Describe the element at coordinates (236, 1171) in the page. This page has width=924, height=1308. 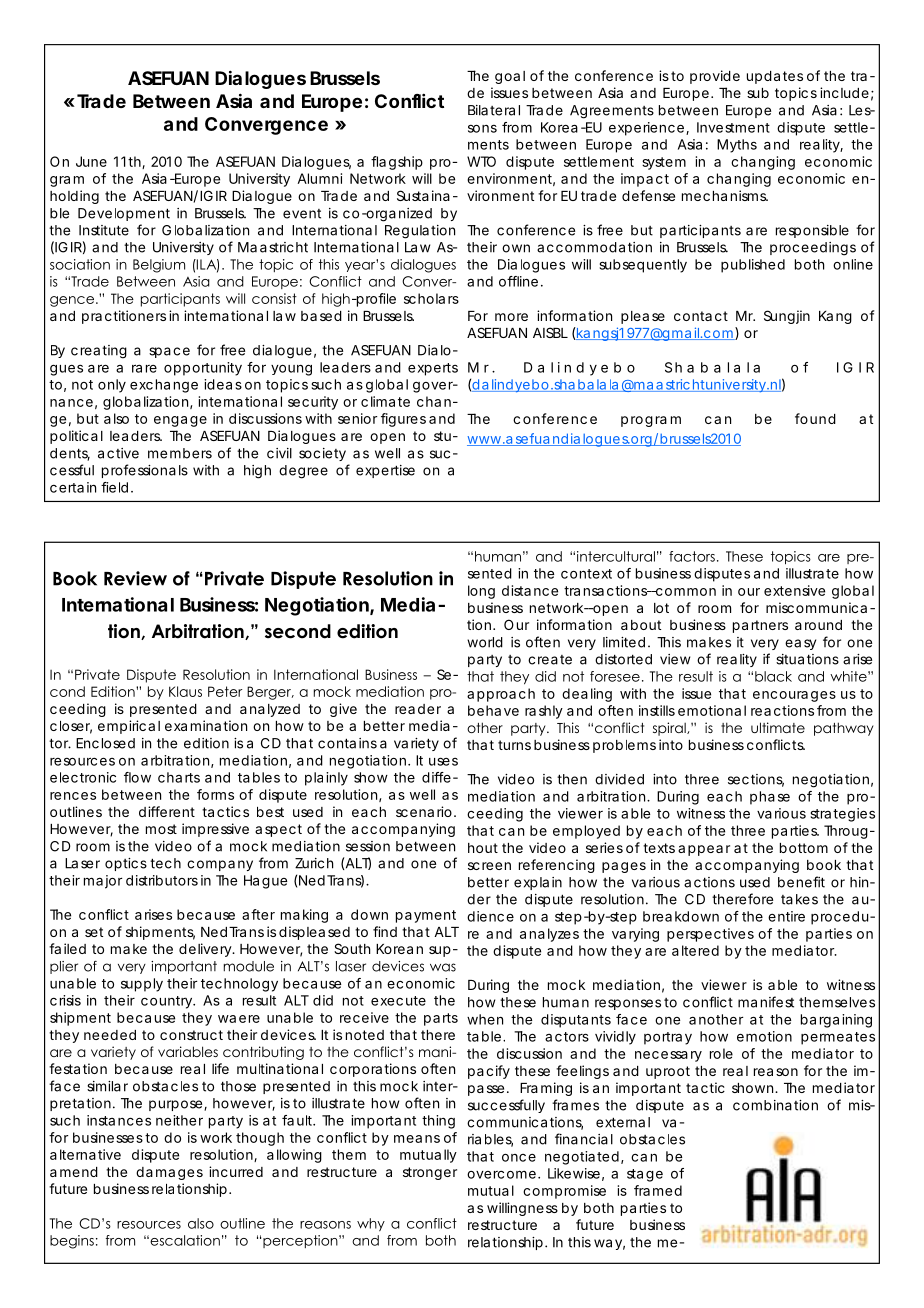
I see `incurred` at that location.
